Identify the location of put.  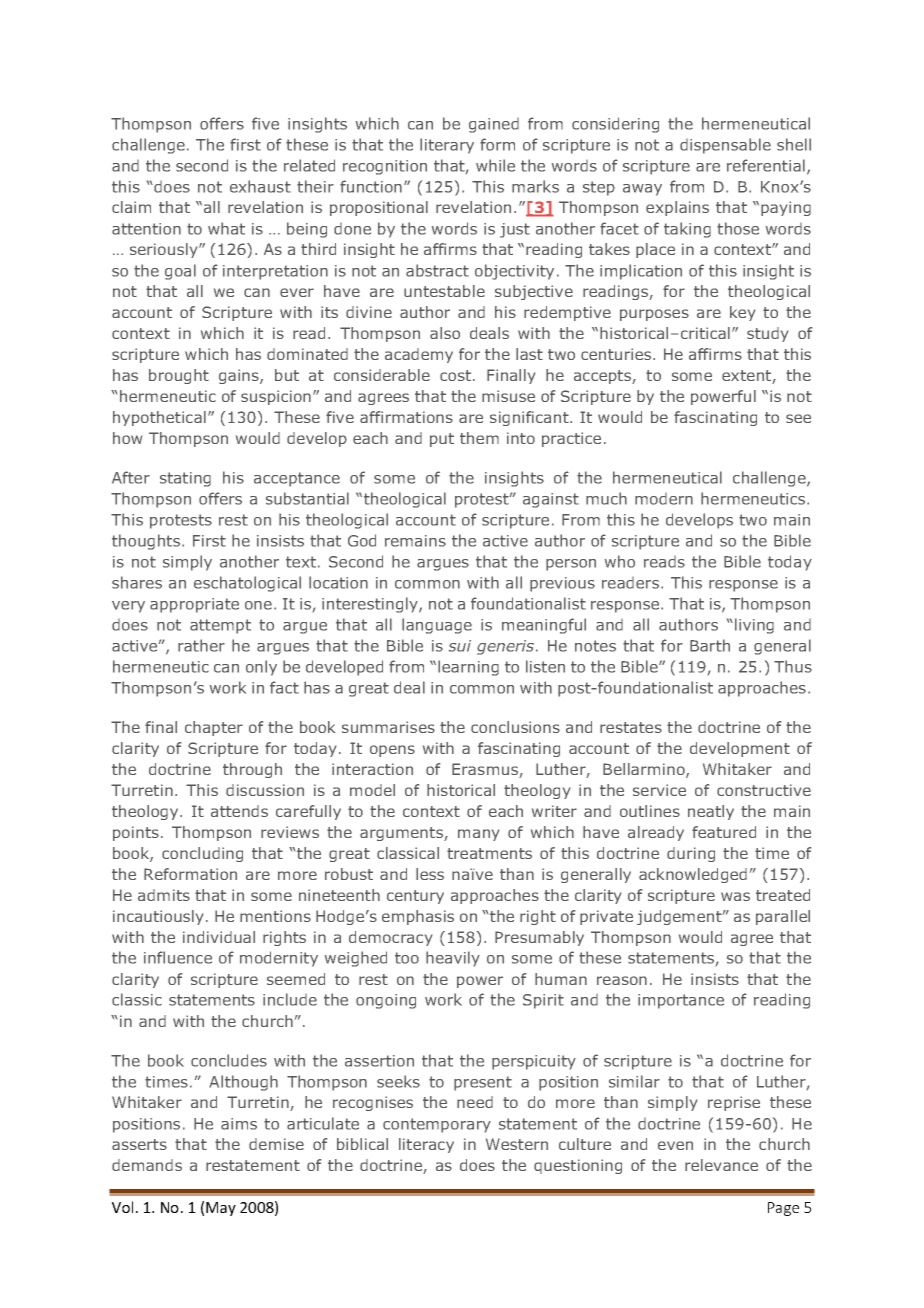
(442, 440).
